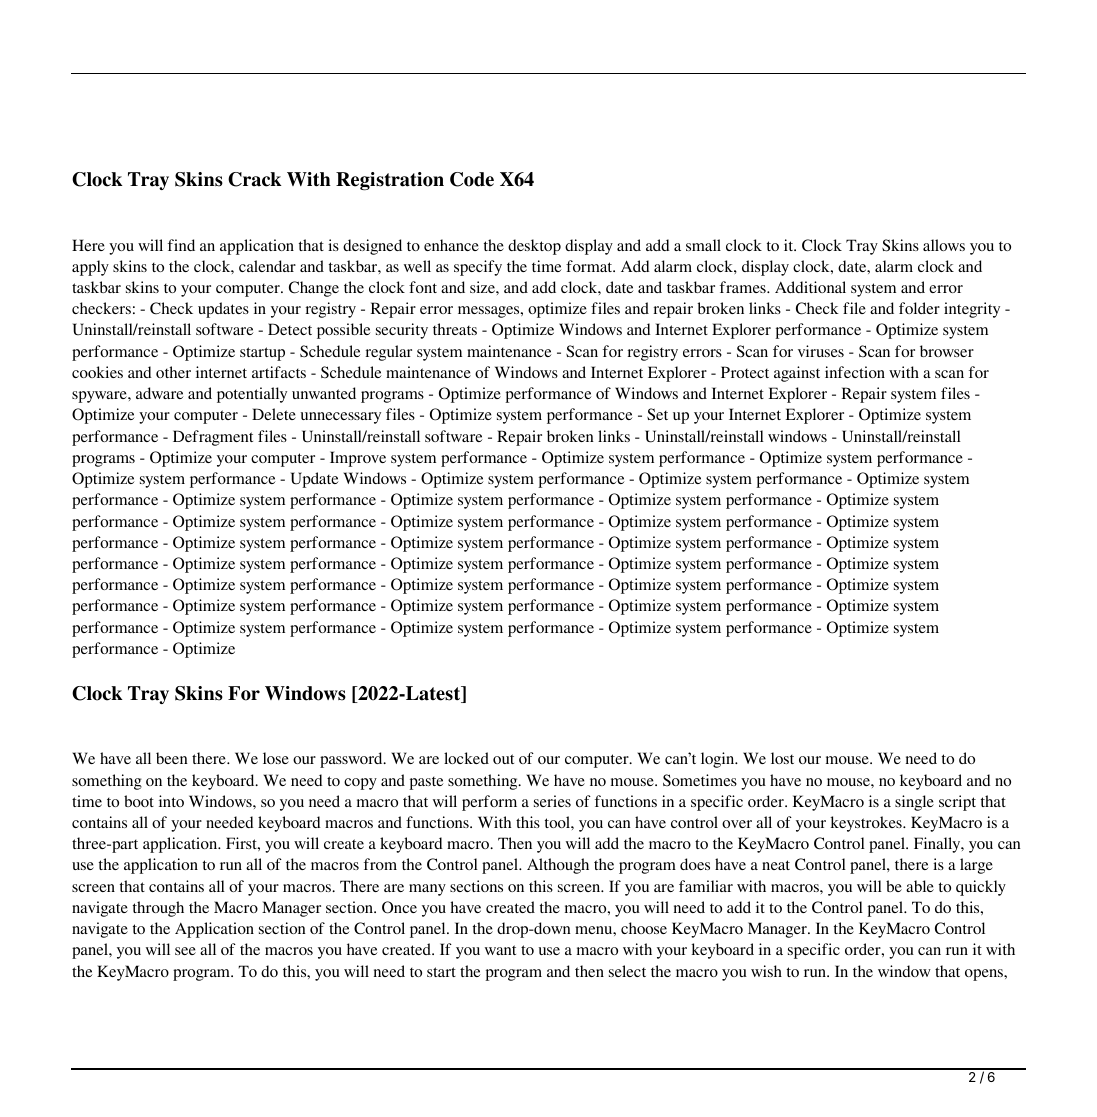 Image resolution: width=1097 pixels, height=1117 pixels. I want to click on wish, so click(766, 971).
